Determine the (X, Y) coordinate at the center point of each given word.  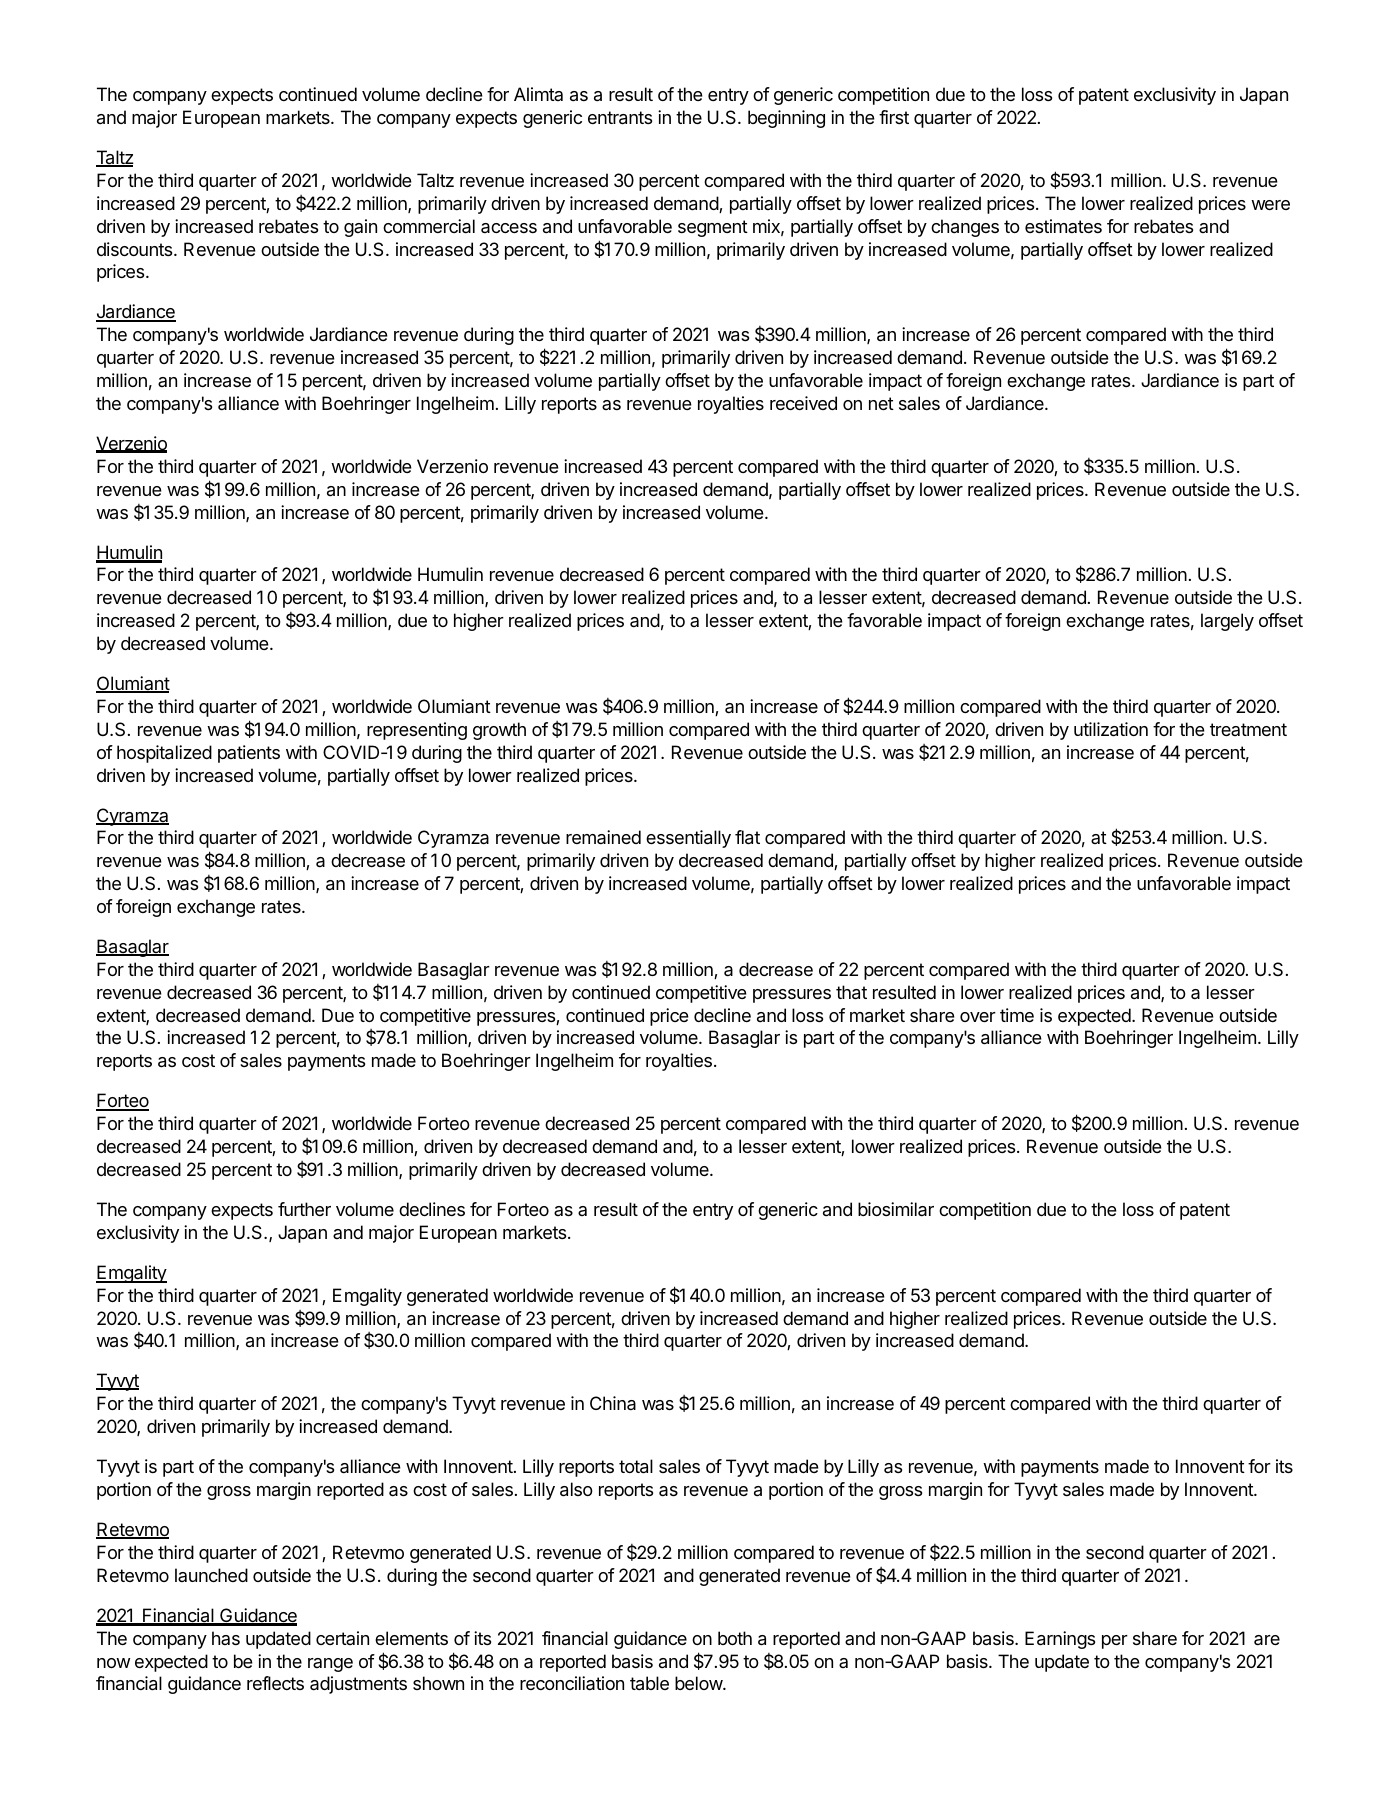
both (735, 1638)
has (226, 1638)
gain (360, 228)
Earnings (1060, 1640)
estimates (1063, 226)
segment (713, 228)
